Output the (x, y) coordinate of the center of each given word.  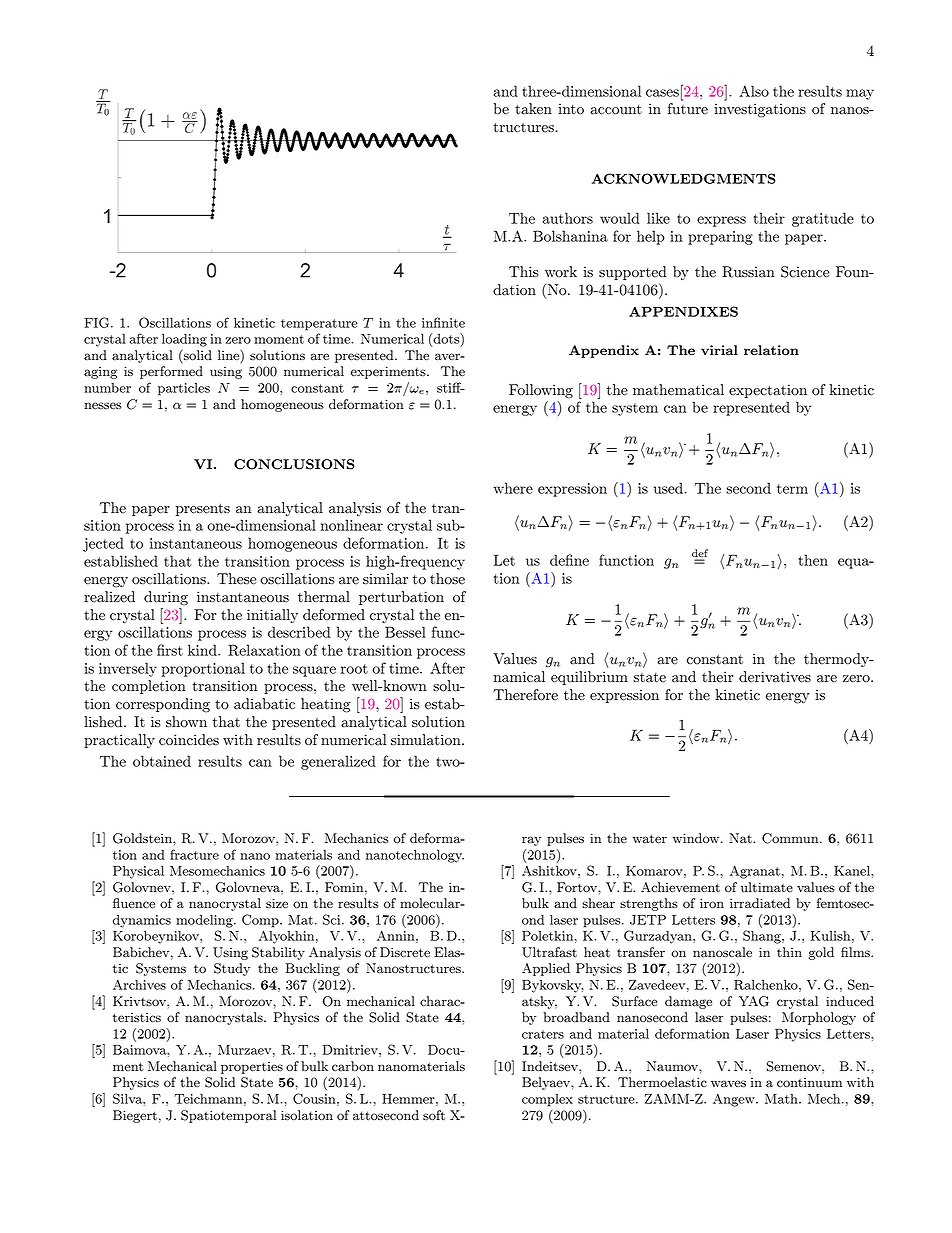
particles (184, 389)
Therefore (525, 695)
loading (184, 340)
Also (754, 91)
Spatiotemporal (228, 1116)
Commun (791, 838)
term (792, 489)
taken (533, 109)
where (513, 488)
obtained (162, 761)
